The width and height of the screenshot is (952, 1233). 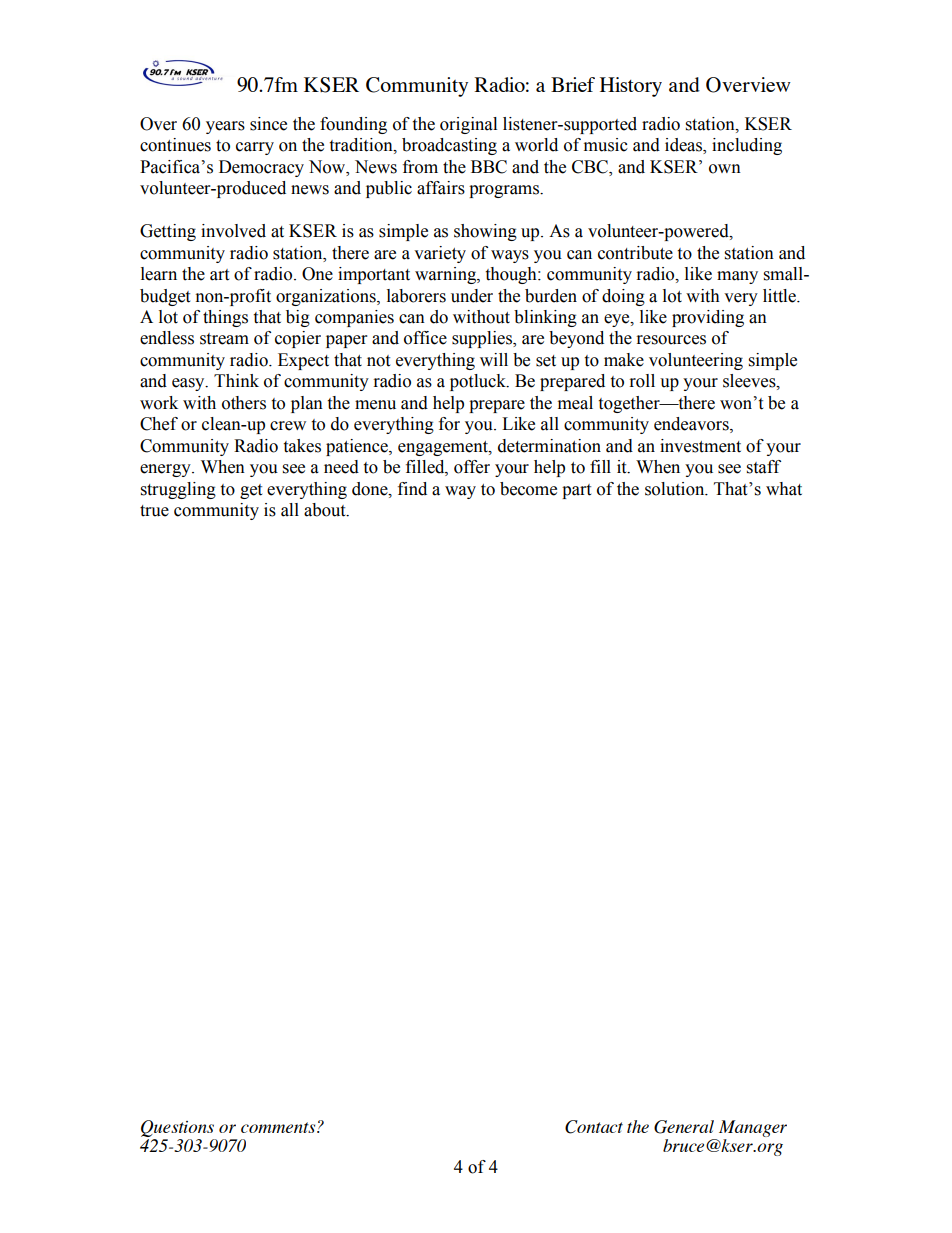 What do you see at coordinates (753, 1128) in the screenshot?
I see `Manager` at bounding box center [753, 1128].
